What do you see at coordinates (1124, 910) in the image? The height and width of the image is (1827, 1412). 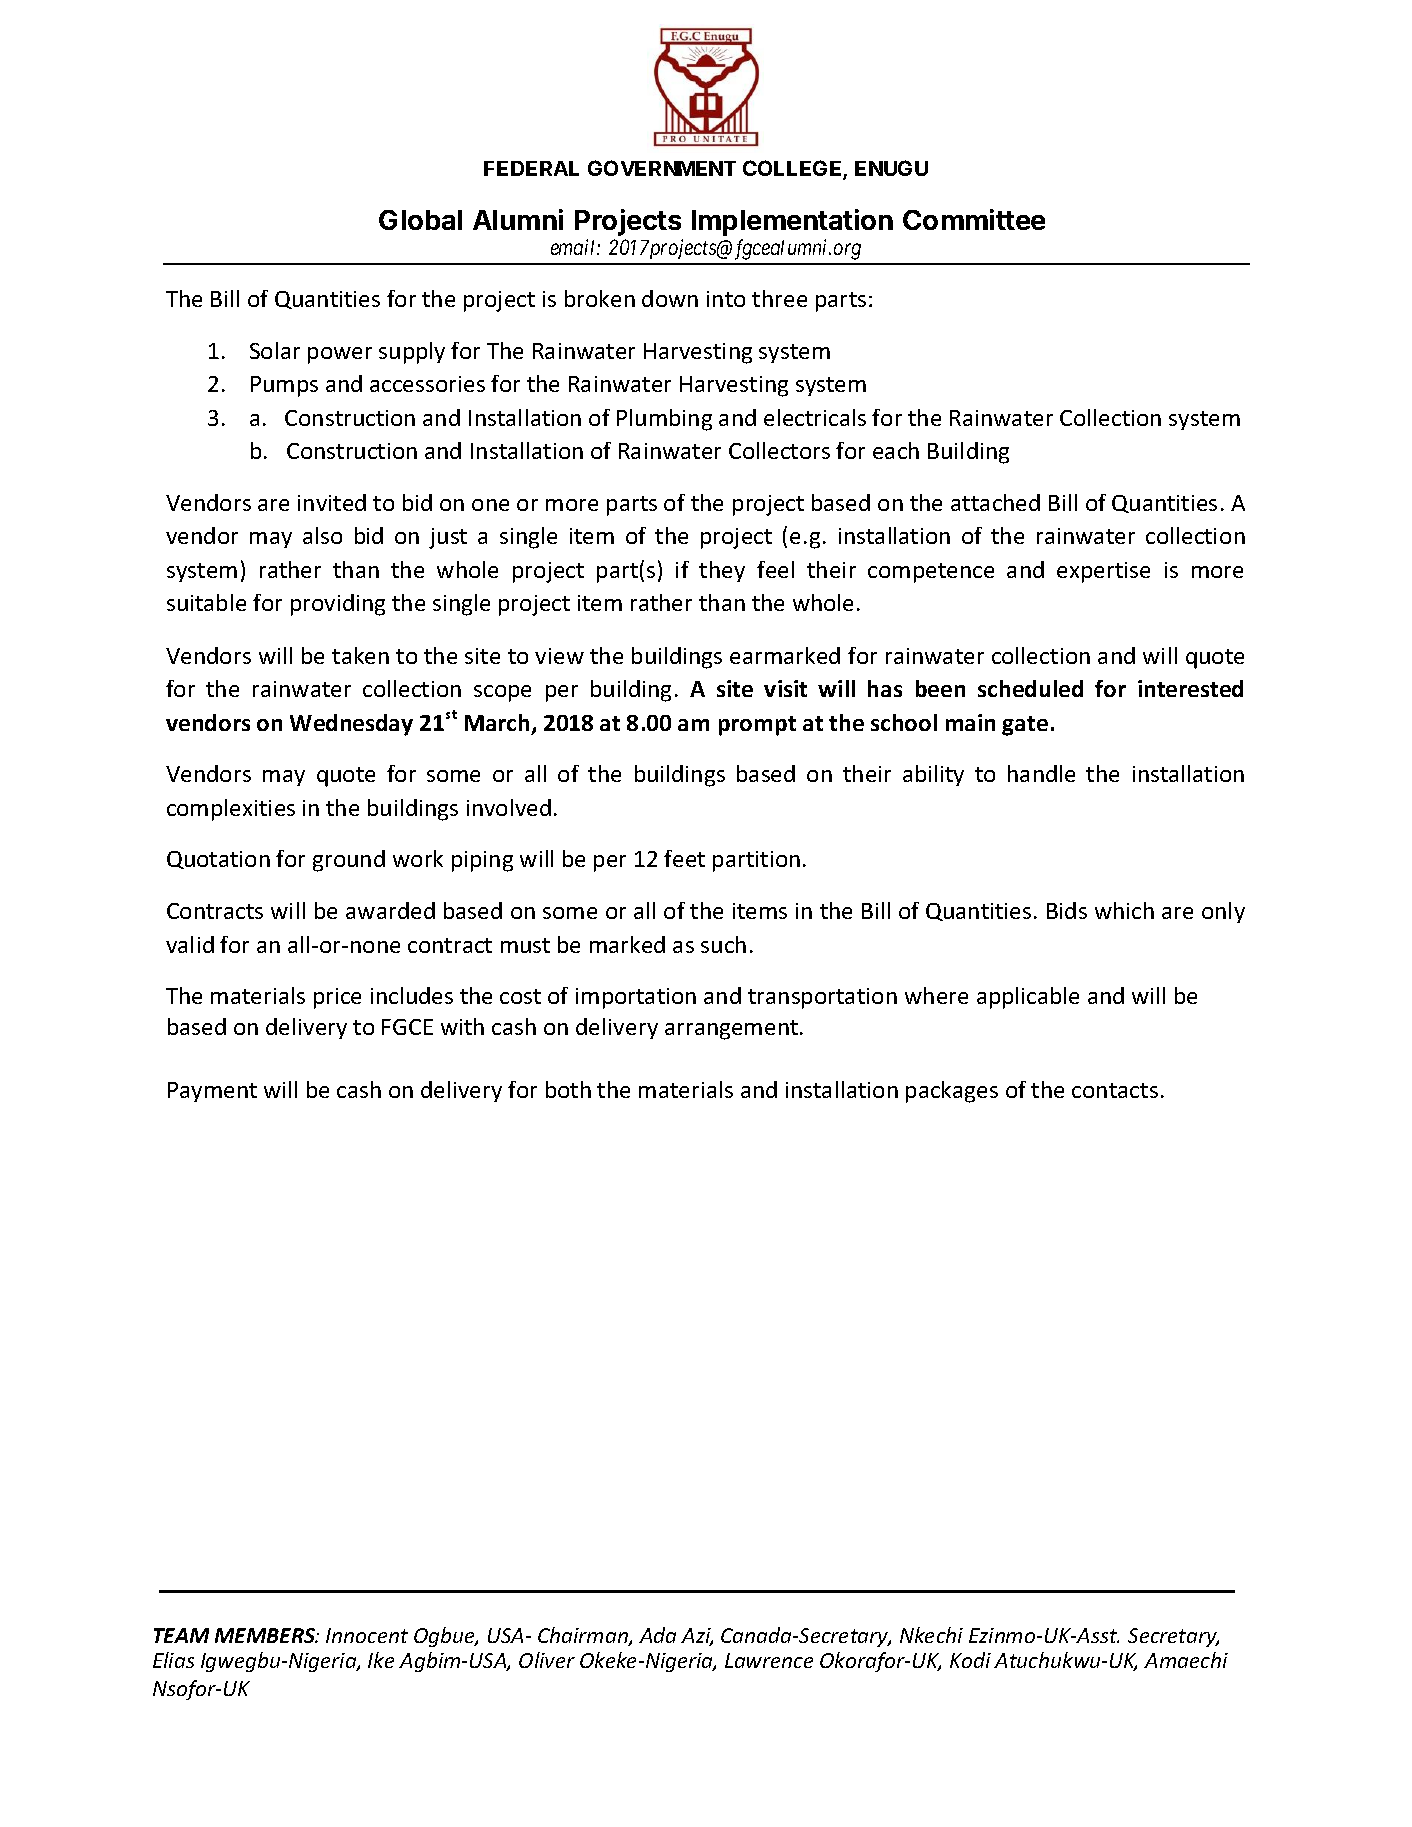 I see `which` at bounding box center [1124, 910].
